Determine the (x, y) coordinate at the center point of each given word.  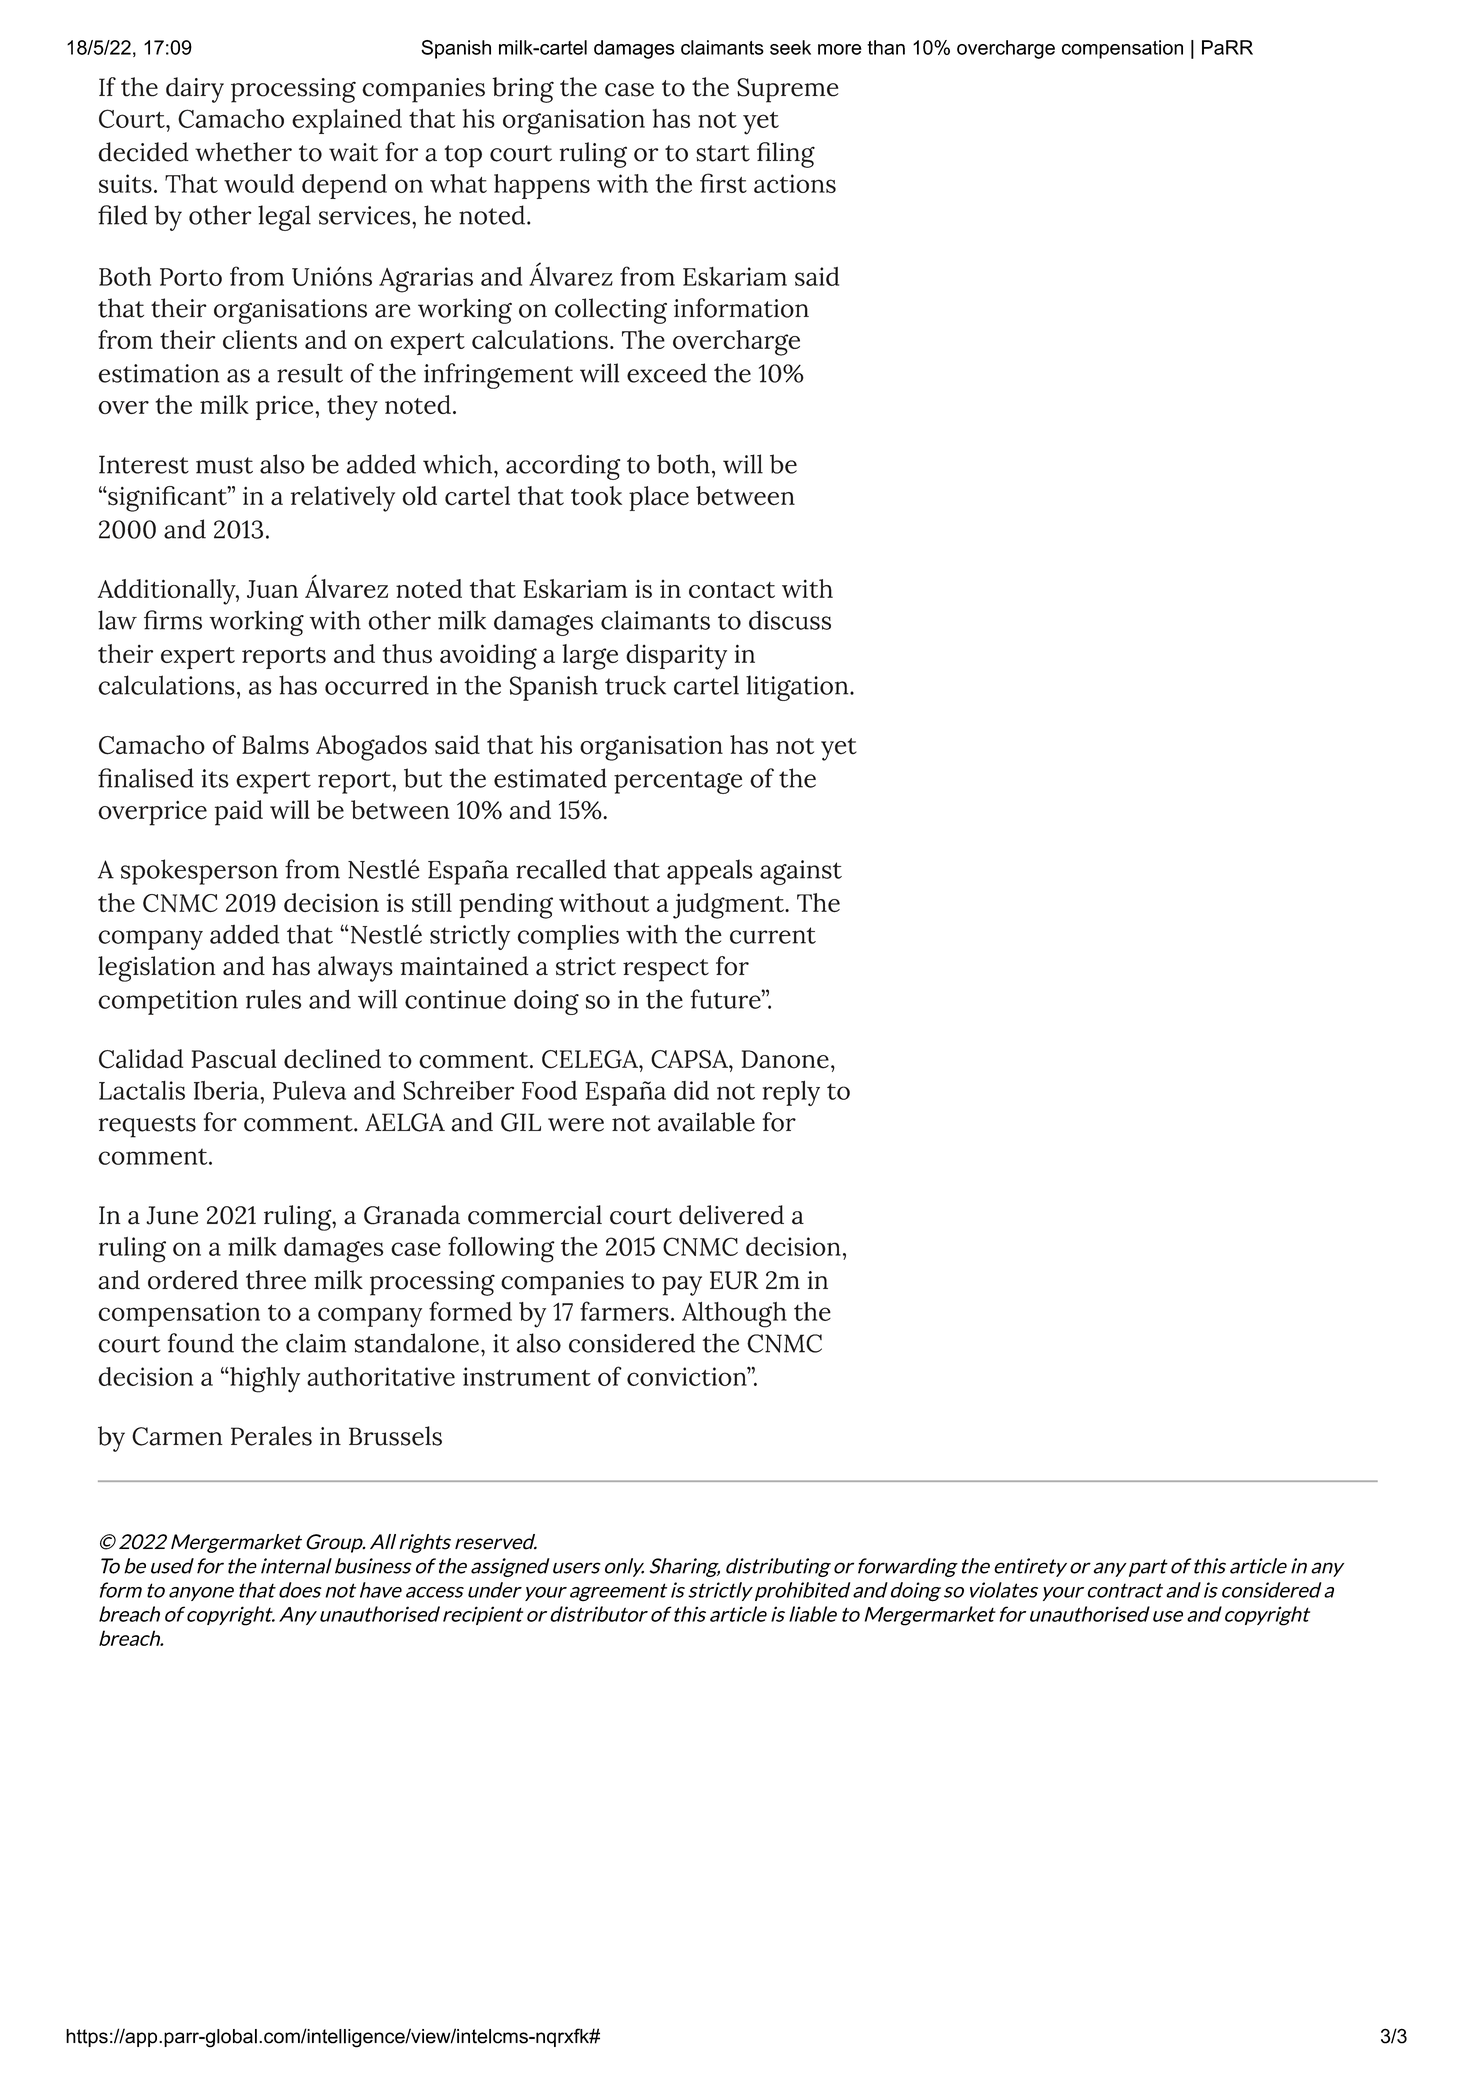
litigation (798, 688)
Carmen (177, 1436)
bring (523, 90)
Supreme (787, 90)
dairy (195, 90)
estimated (550, 778)
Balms (275, 745)
